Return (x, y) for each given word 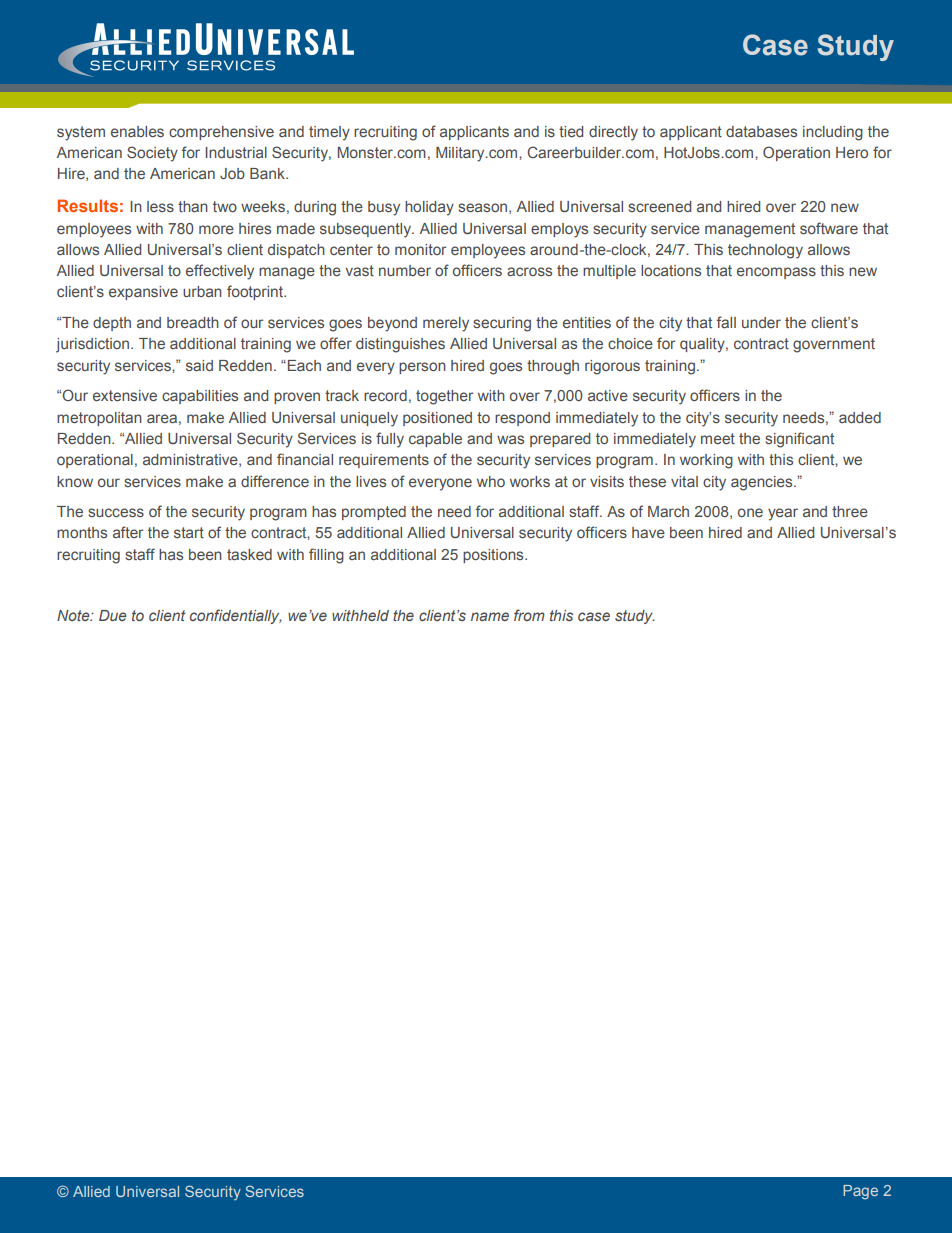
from (529, 615)
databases (761, 131)
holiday (429, 208)
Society (152, 154)
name (490, 616)
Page (860, 1192)
